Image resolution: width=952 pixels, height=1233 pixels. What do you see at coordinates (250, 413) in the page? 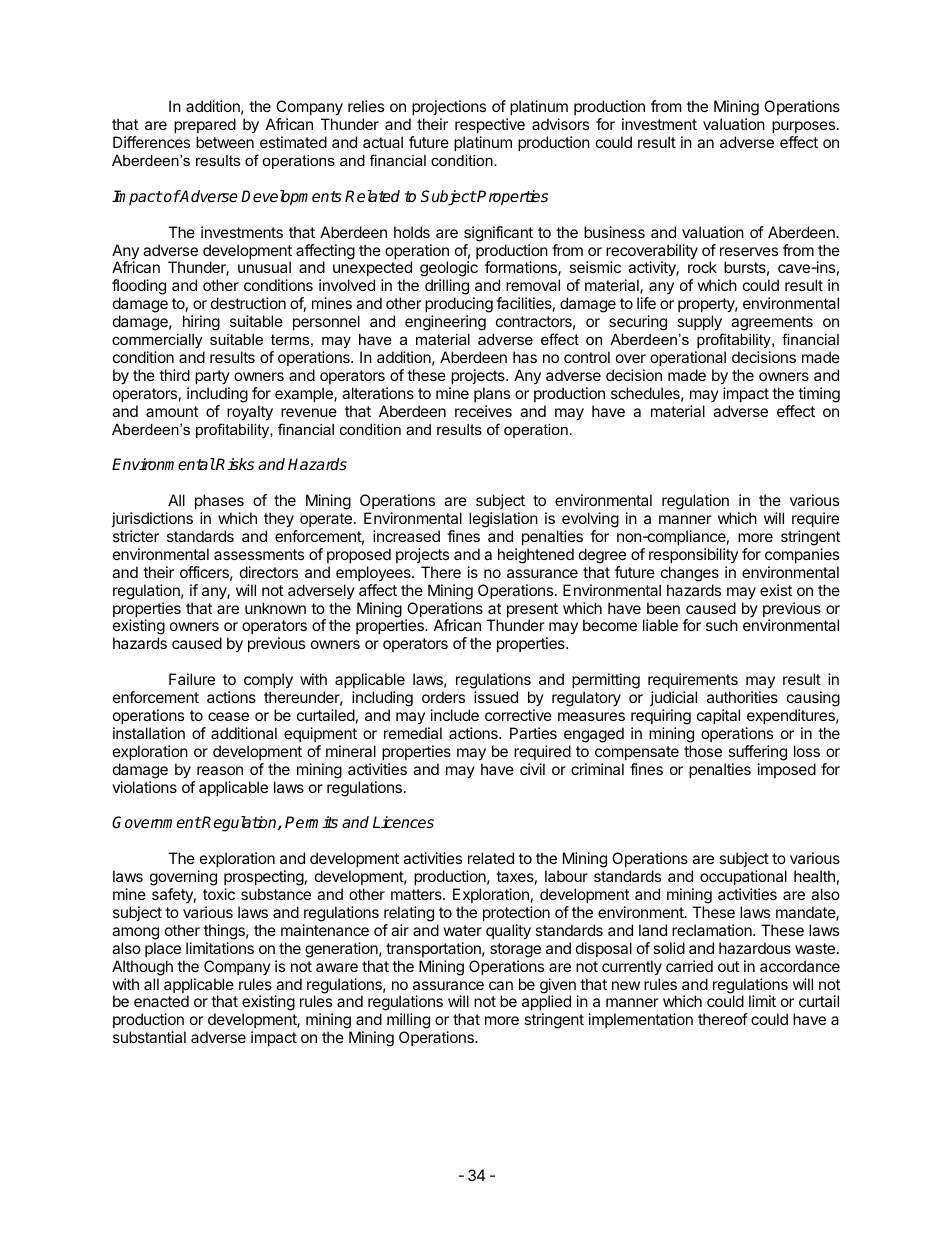
I see `royalty` at bounding box center [250, 413].
